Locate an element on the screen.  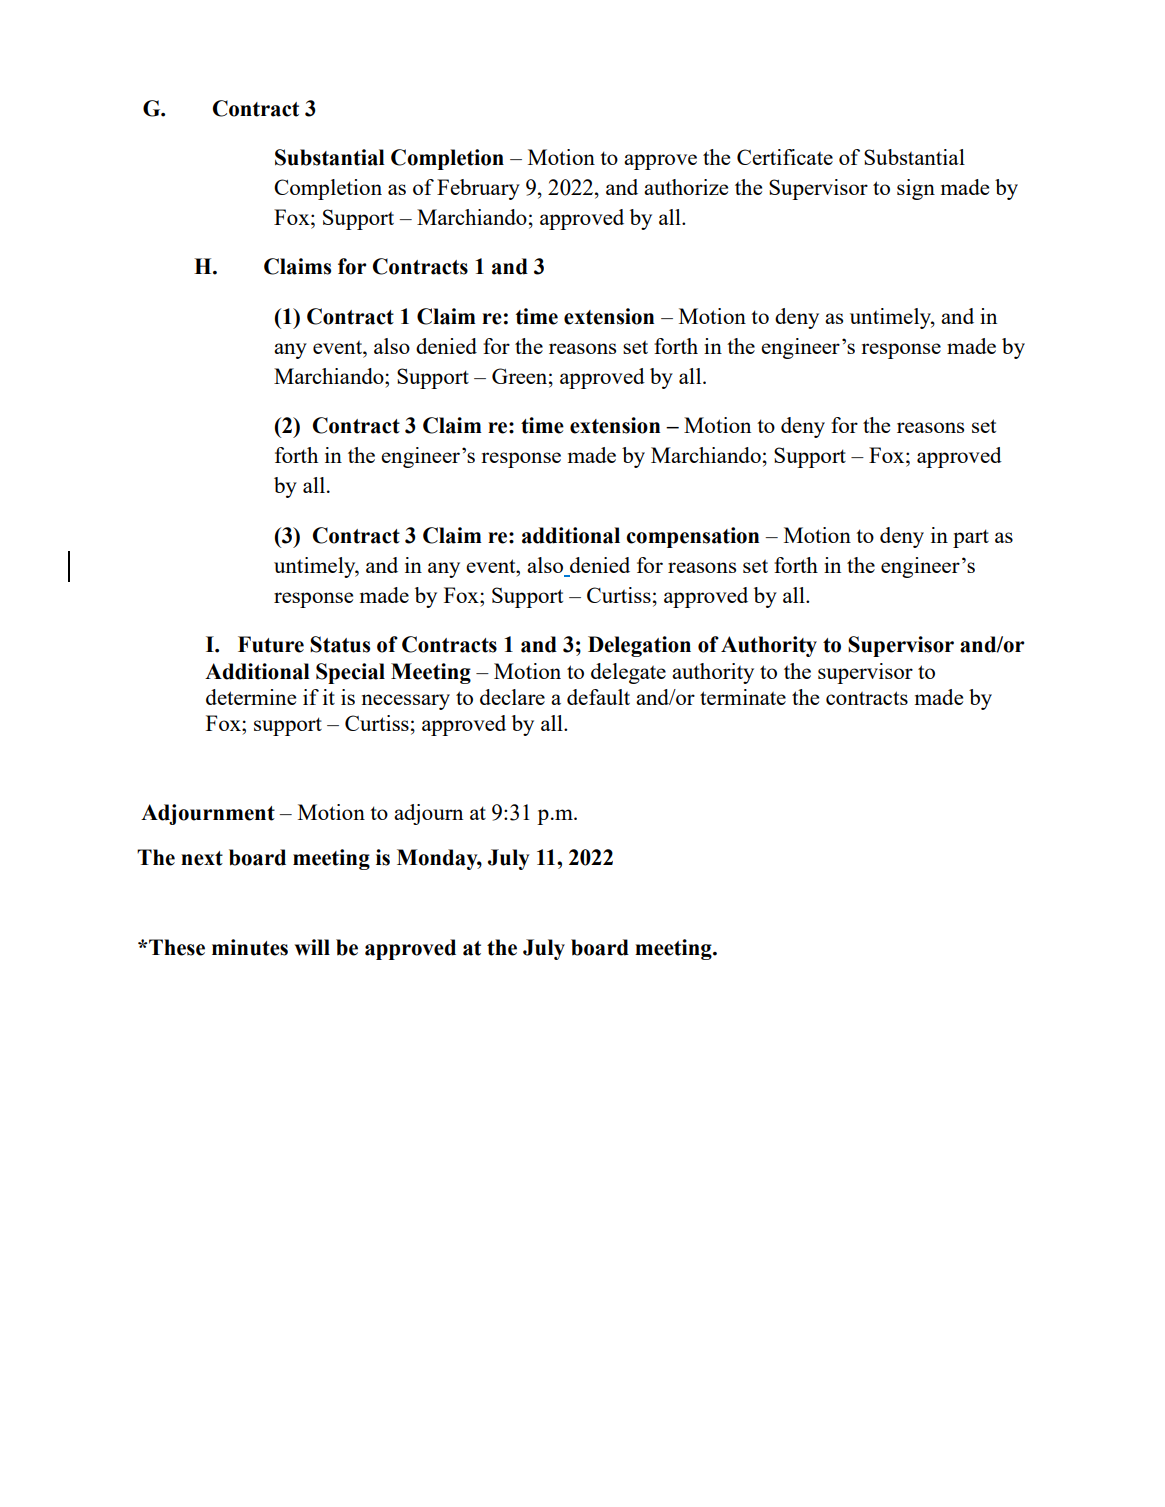
February is located at coordinates (478, 189).
